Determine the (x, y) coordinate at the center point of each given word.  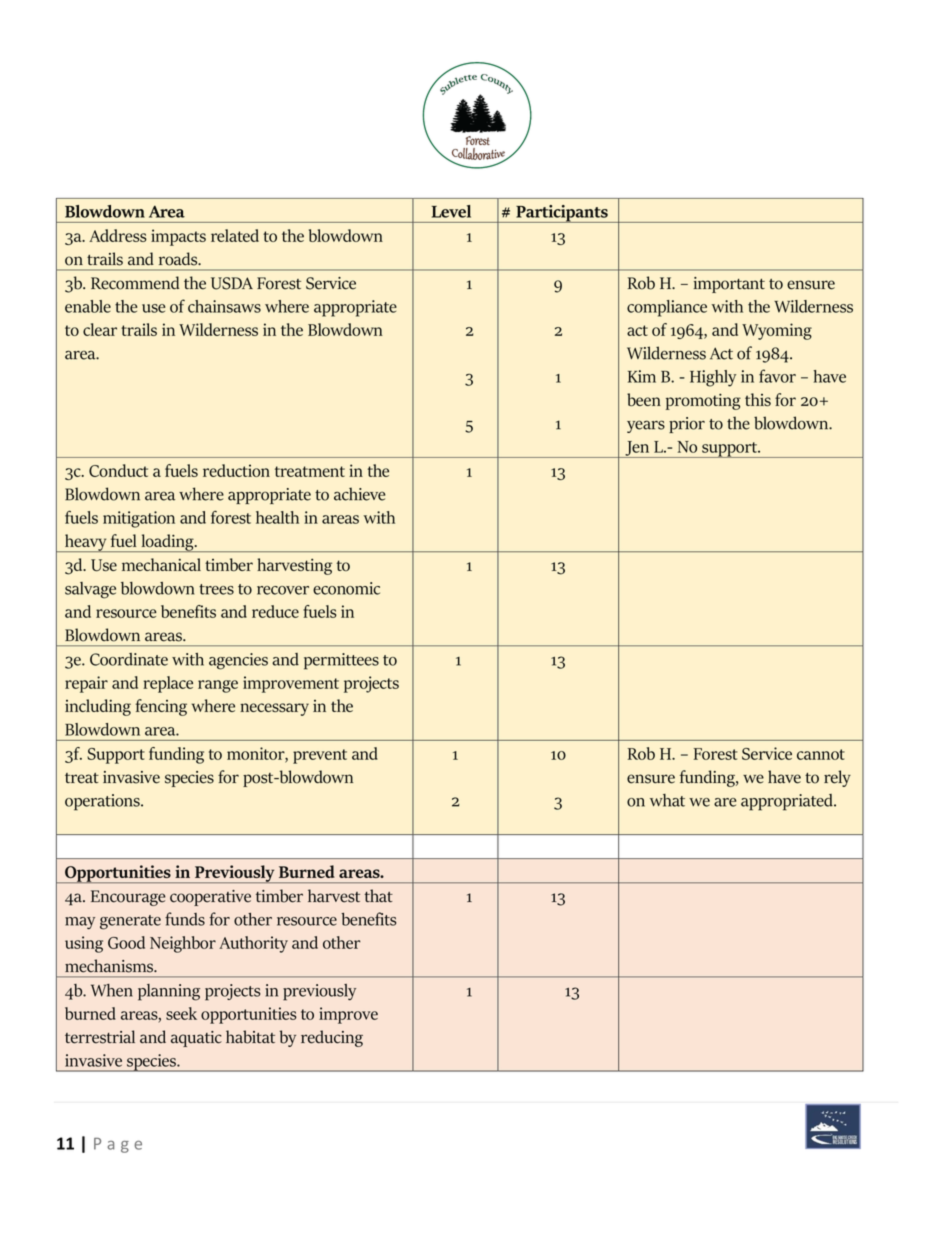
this (758, 399)
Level (451, 211)
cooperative (210, 898)
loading (167, 543)
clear (100, 329)
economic (346, 588)
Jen (637, 449)
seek (181, 1013)
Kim (642, 376)
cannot (821, 754)
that (378, 895)
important (729, 285)
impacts (178, 237)
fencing (161, 707)
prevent (320, 756)
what (667, 800)
